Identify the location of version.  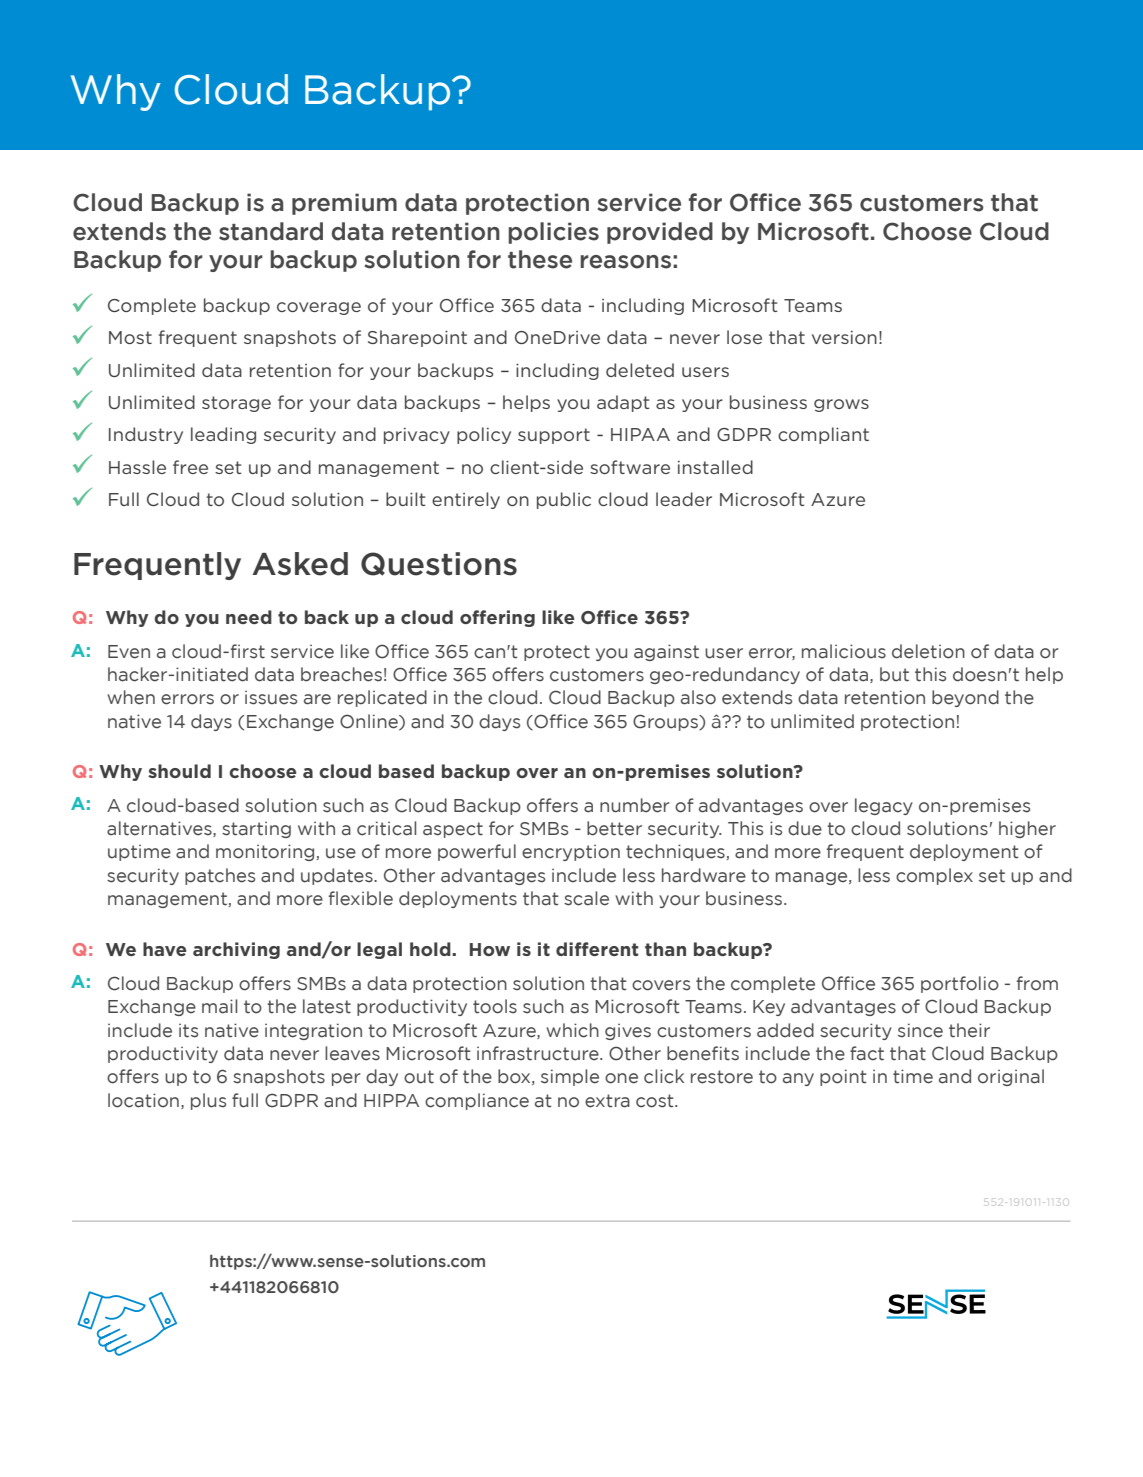
(844, 337).
